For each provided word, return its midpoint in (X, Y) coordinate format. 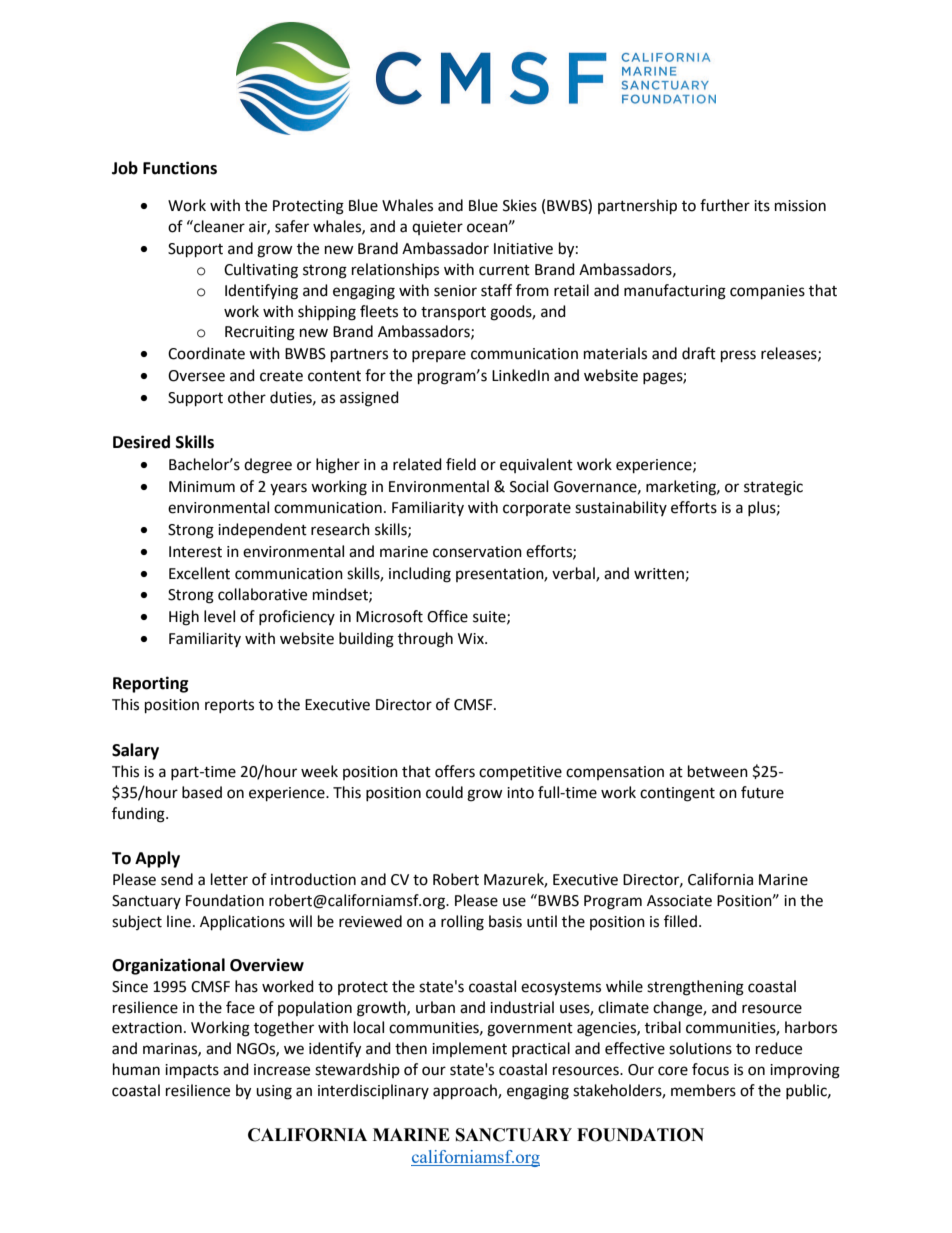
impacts (192, 1071)
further (725, 205)
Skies (520, 205)
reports (229, 706)
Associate (679, 901)
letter (229, 879)
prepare (439, 356)
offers (455, 771)
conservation (477, 552)
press (738, 356)
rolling (462, 923)
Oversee (196, 376)
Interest (195, 552)
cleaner (218, 226)
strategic (773, 488)
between (718, 771)
